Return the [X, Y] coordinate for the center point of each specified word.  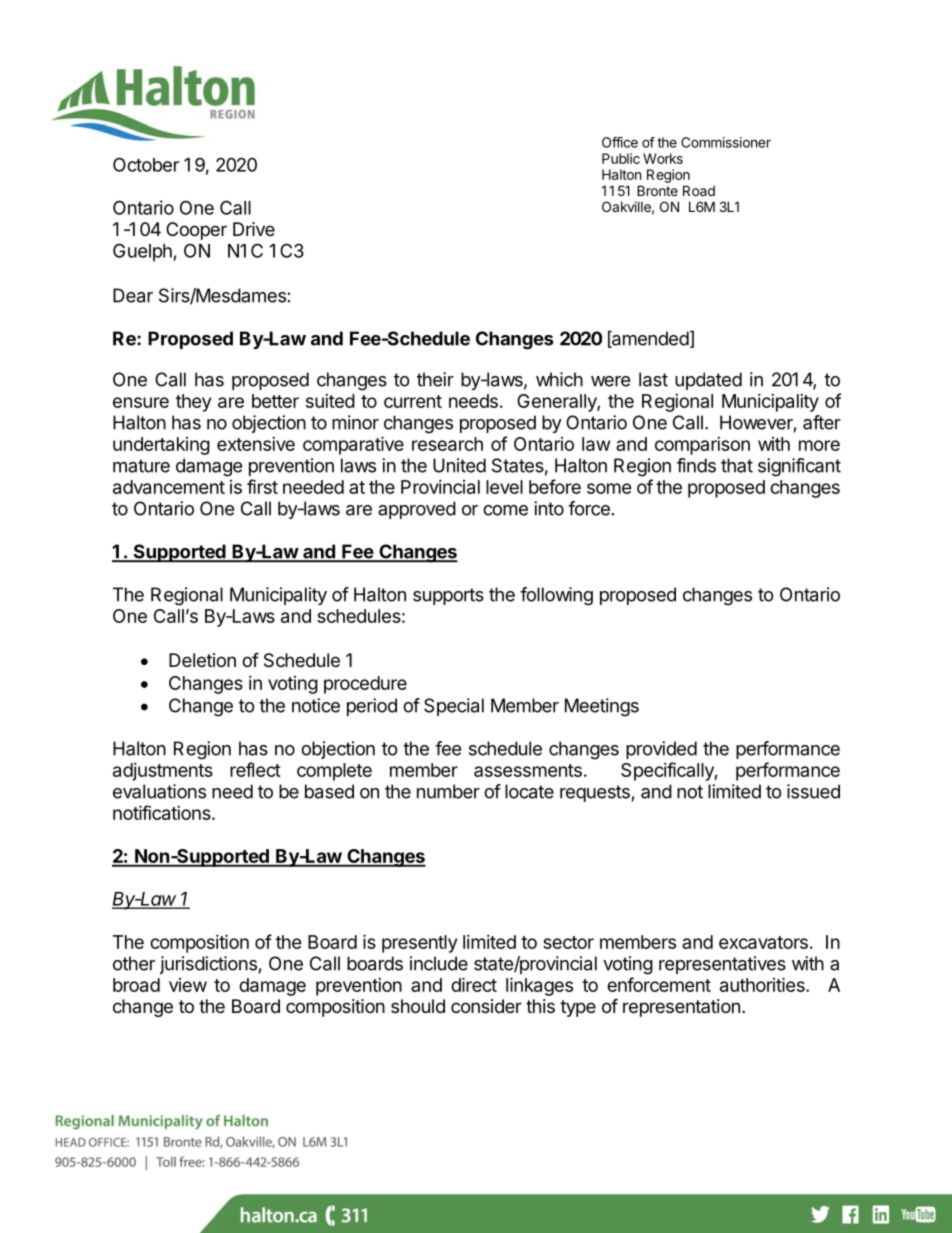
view [188, 985]
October [146, 164]
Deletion [202, 660]
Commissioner [726, 142]
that [737, 465]
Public [621, 158]
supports [448, 596]
